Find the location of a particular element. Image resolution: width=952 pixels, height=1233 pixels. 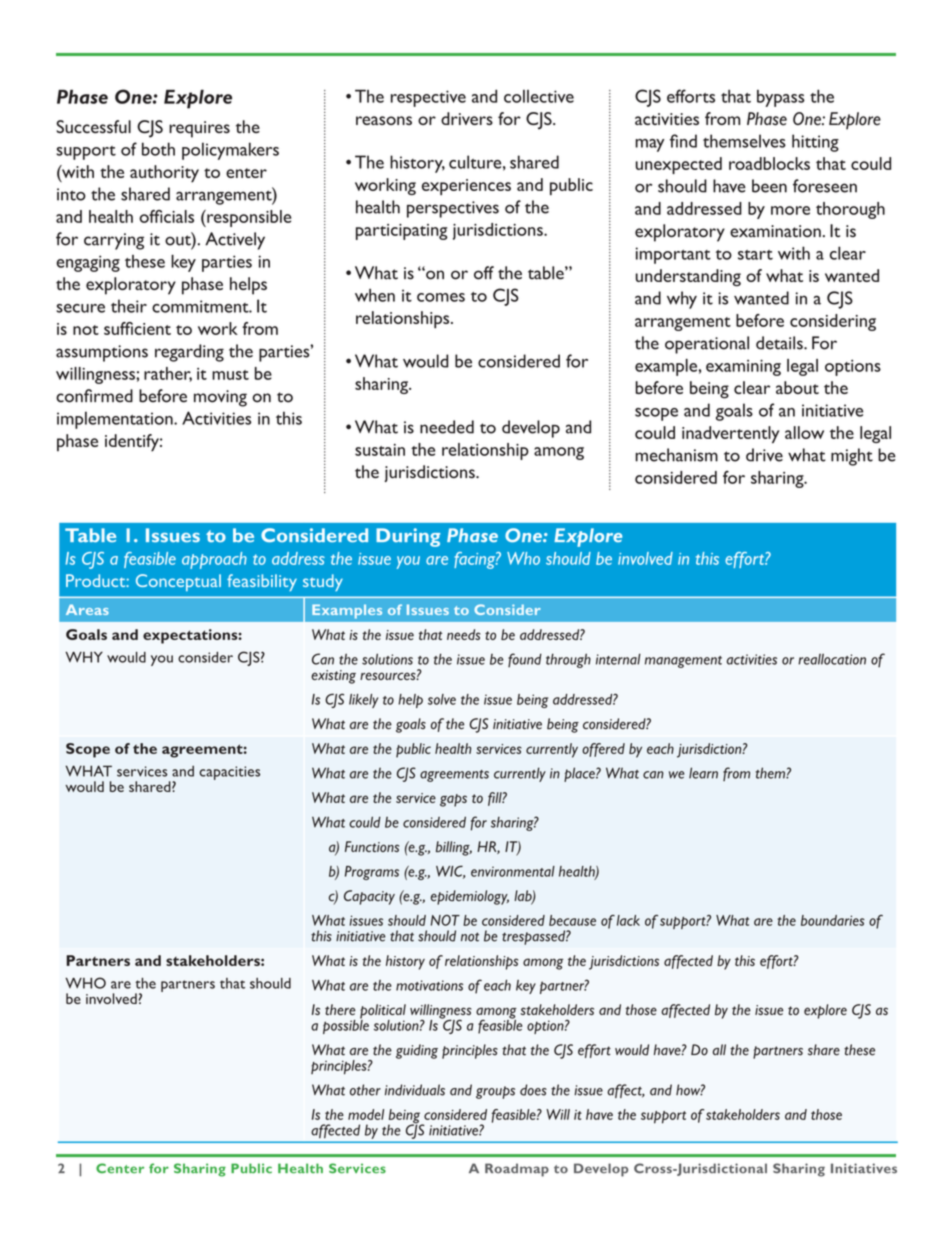

gaps is located at coordinates (453, 800).
